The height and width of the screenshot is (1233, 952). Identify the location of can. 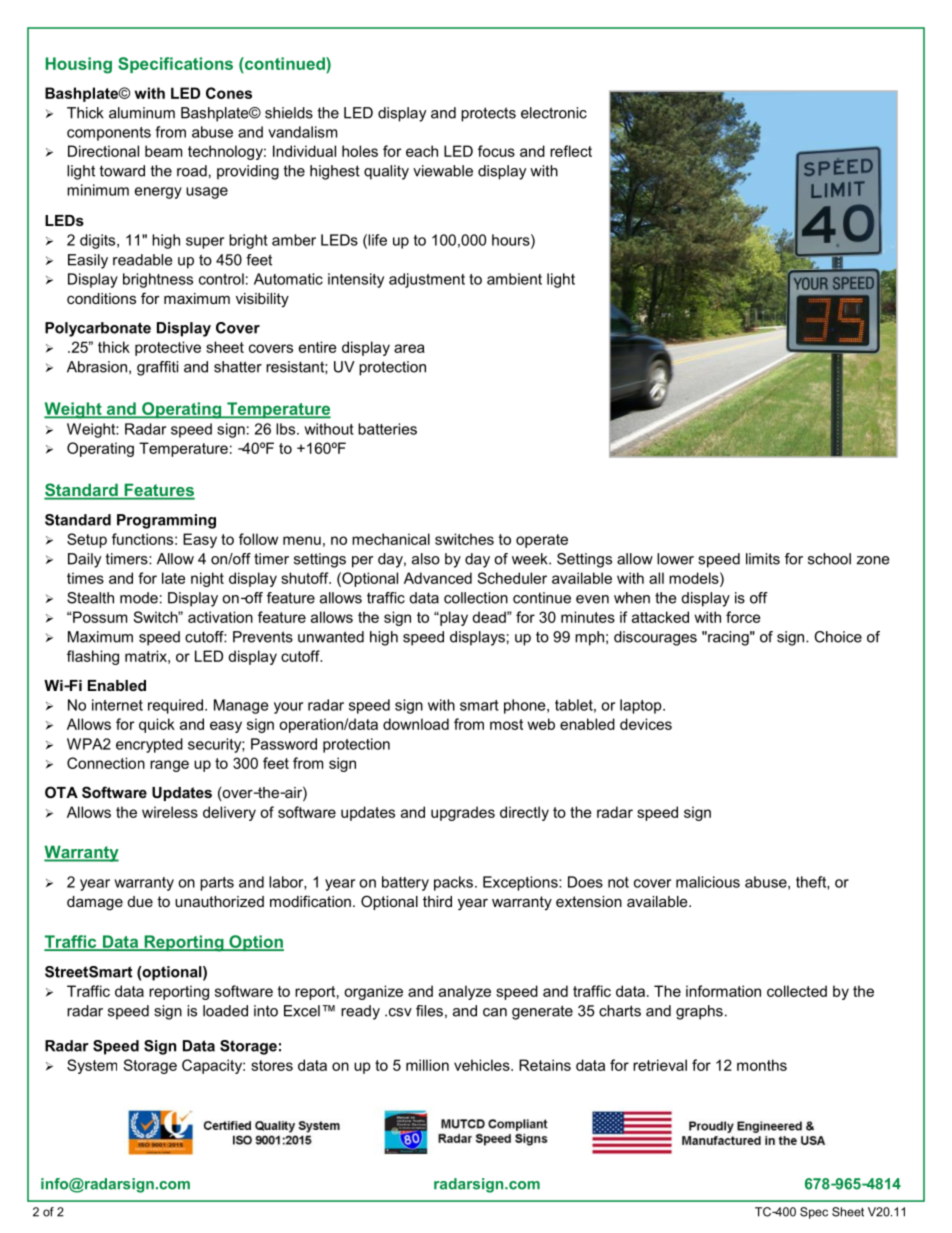
(495, 1012).
